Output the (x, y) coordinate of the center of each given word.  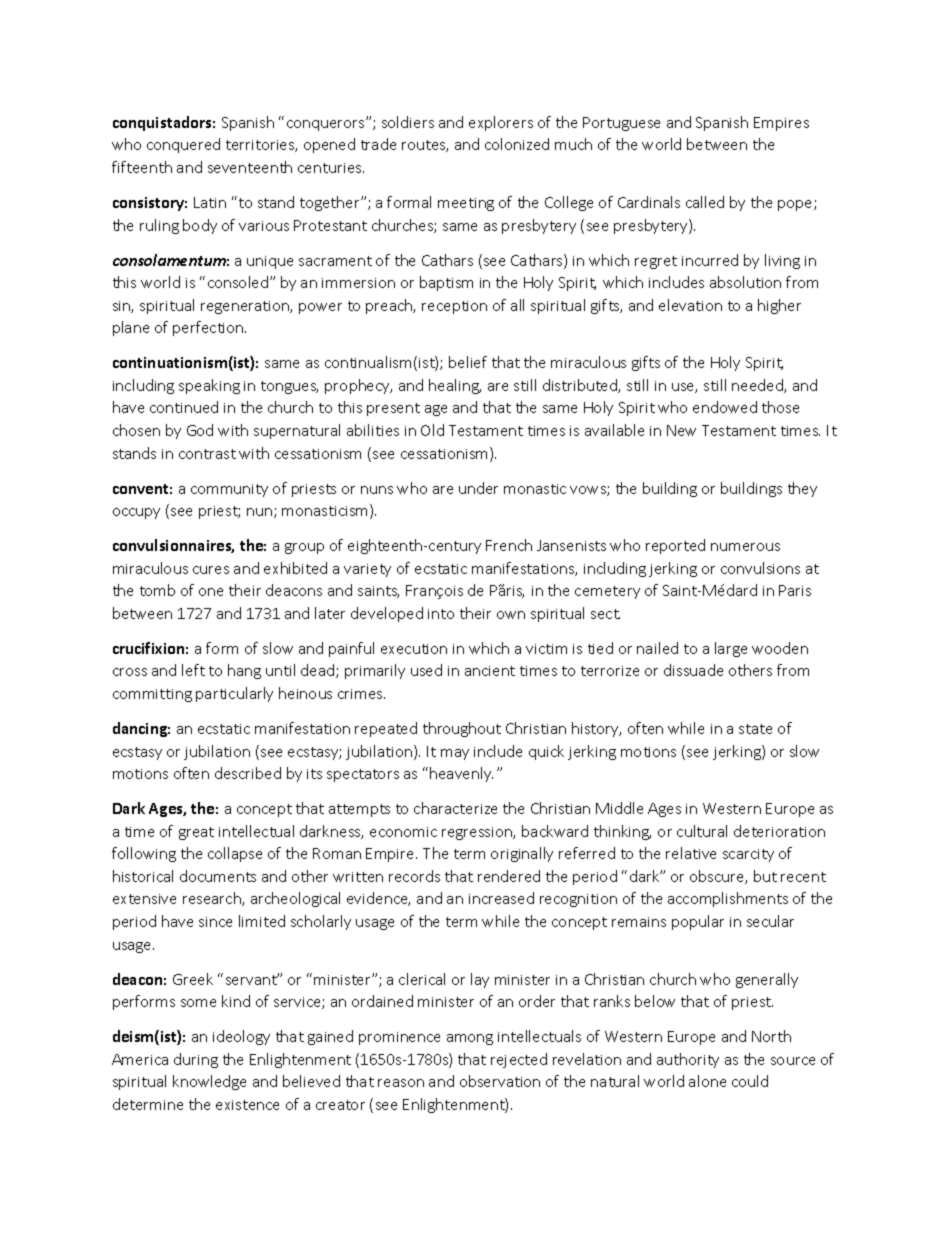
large (731, 649)
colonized (517, 144)
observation (500, 1081)
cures (211, 570)
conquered (183, 145)
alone (707, 1081)
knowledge (209, 1082)
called (705, 202)
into (441, 614)
